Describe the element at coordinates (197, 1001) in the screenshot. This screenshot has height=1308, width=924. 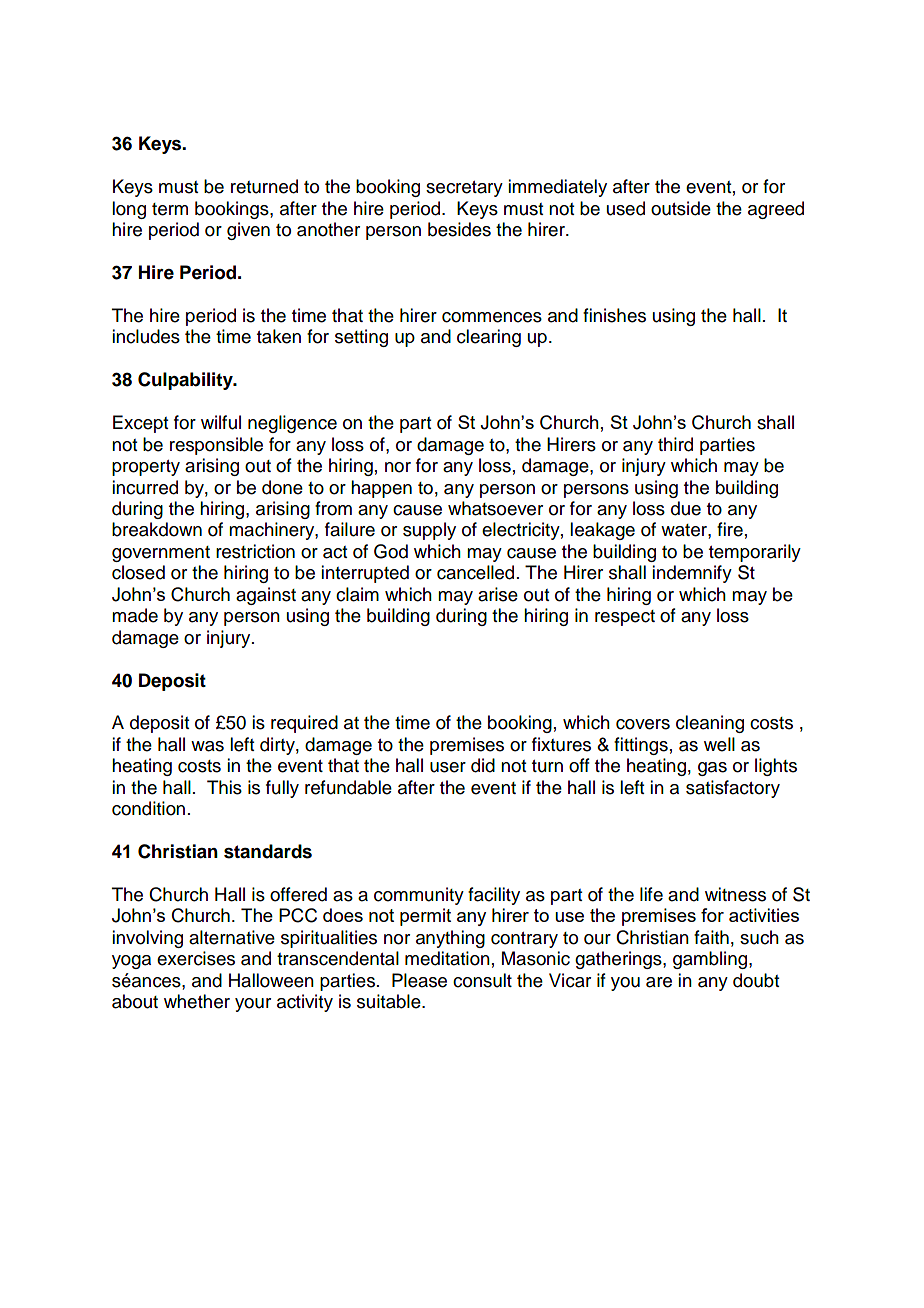
I see `whether` at that location.
